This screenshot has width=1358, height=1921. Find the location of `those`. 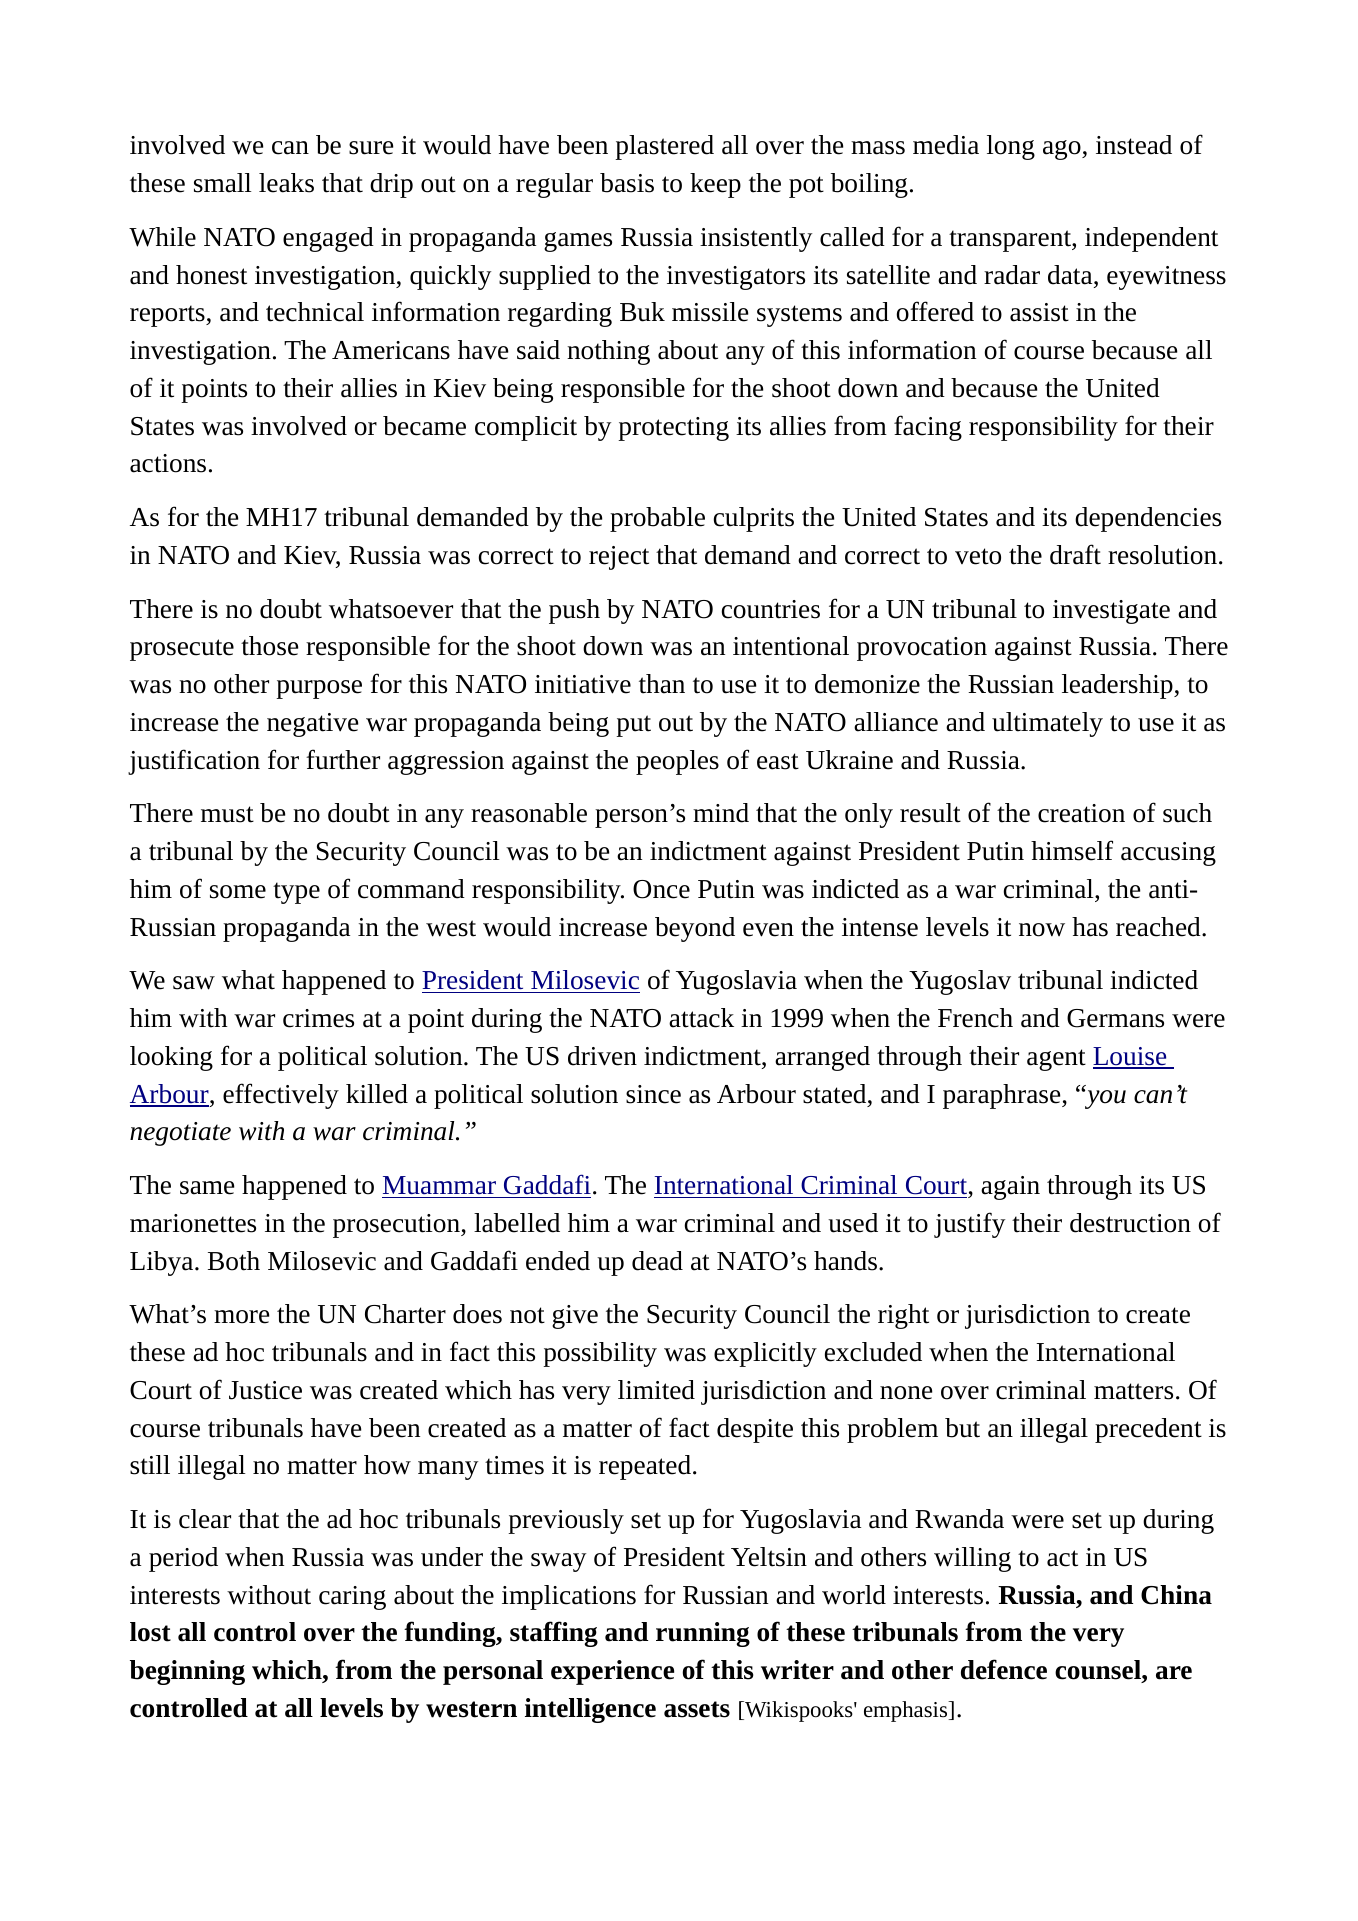

those is located at coordinates (269, 646).
